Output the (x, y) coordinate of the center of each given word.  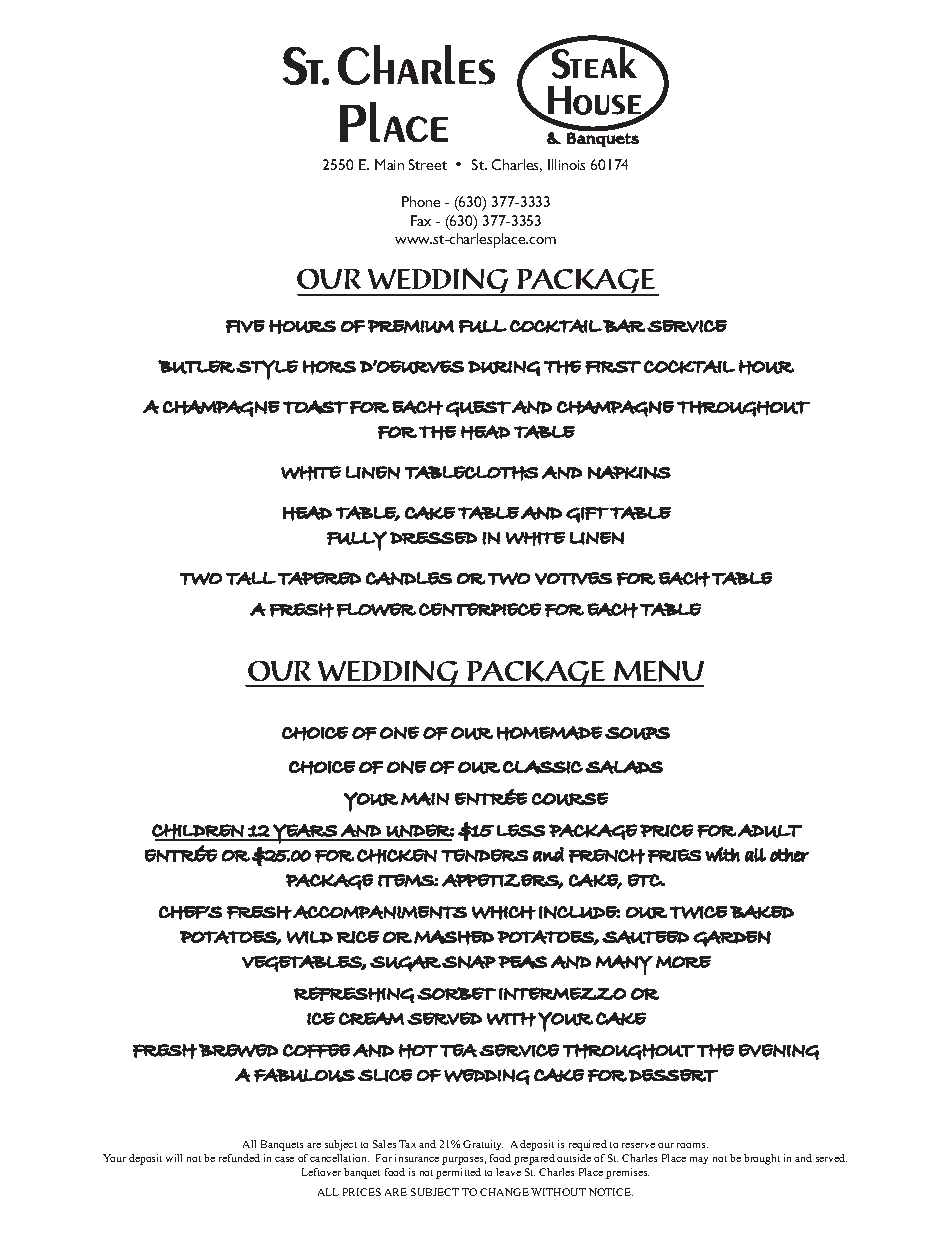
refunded (239, 1158)
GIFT (587, 515)
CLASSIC (543, 767)
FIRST (613, 367)
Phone (421, 201)
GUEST (478, 409)
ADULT (770, 831)
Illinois (566, 164)
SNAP (469, 962)
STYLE (267, 370)
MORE (683, 962)
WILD (310, 937)
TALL (251, 578)
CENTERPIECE (480, 609)
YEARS (305, 834)
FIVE (245, 326)
